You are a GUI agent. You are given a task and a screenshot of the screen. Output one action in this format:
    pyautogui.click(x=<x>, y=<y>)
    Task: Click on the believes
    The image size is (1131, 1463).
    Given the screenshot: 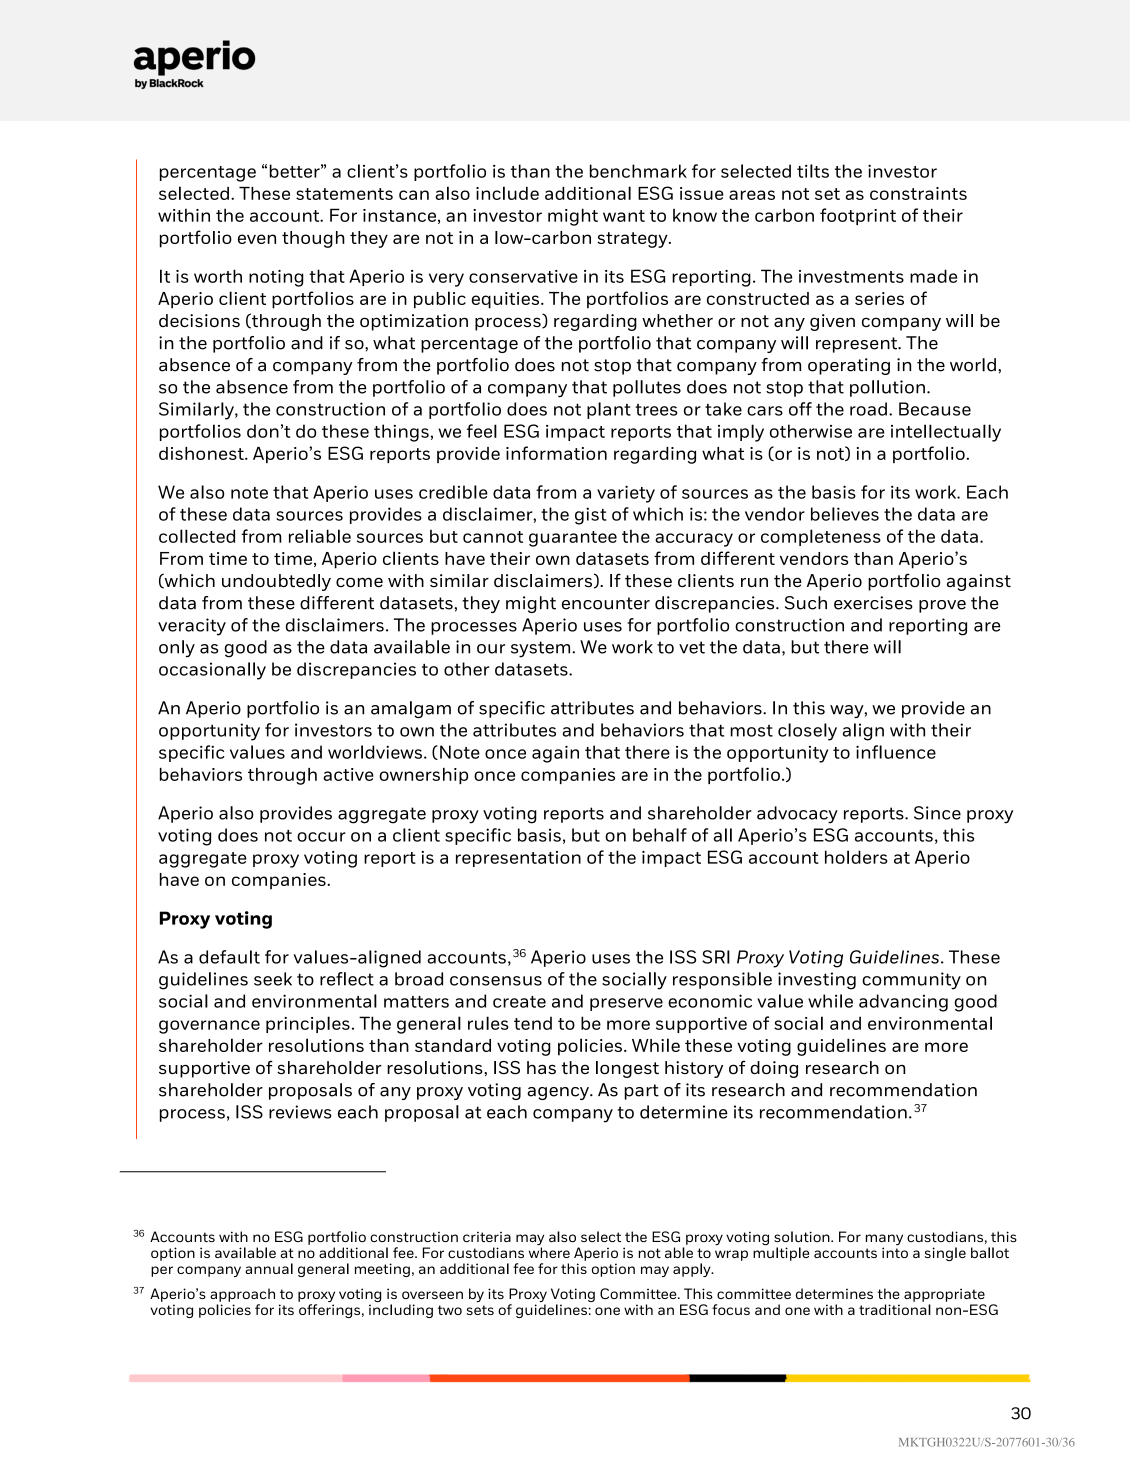 What is the action you would take?
    pyautogui.click(x=845, y=514)
